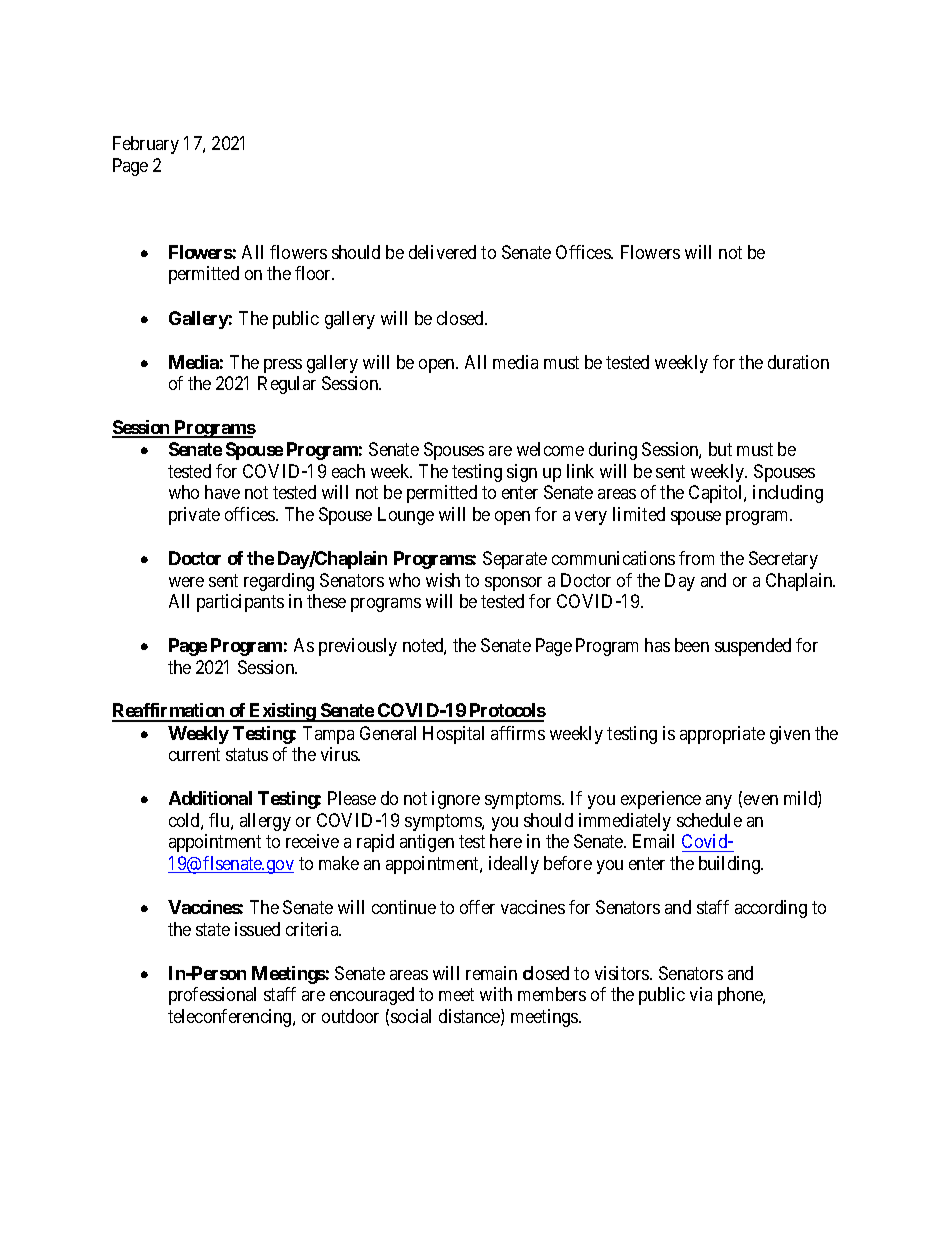 The image size is (952, 1233). Describe the element at coordinates (696, 558) in the document. I see `from` at that location.
